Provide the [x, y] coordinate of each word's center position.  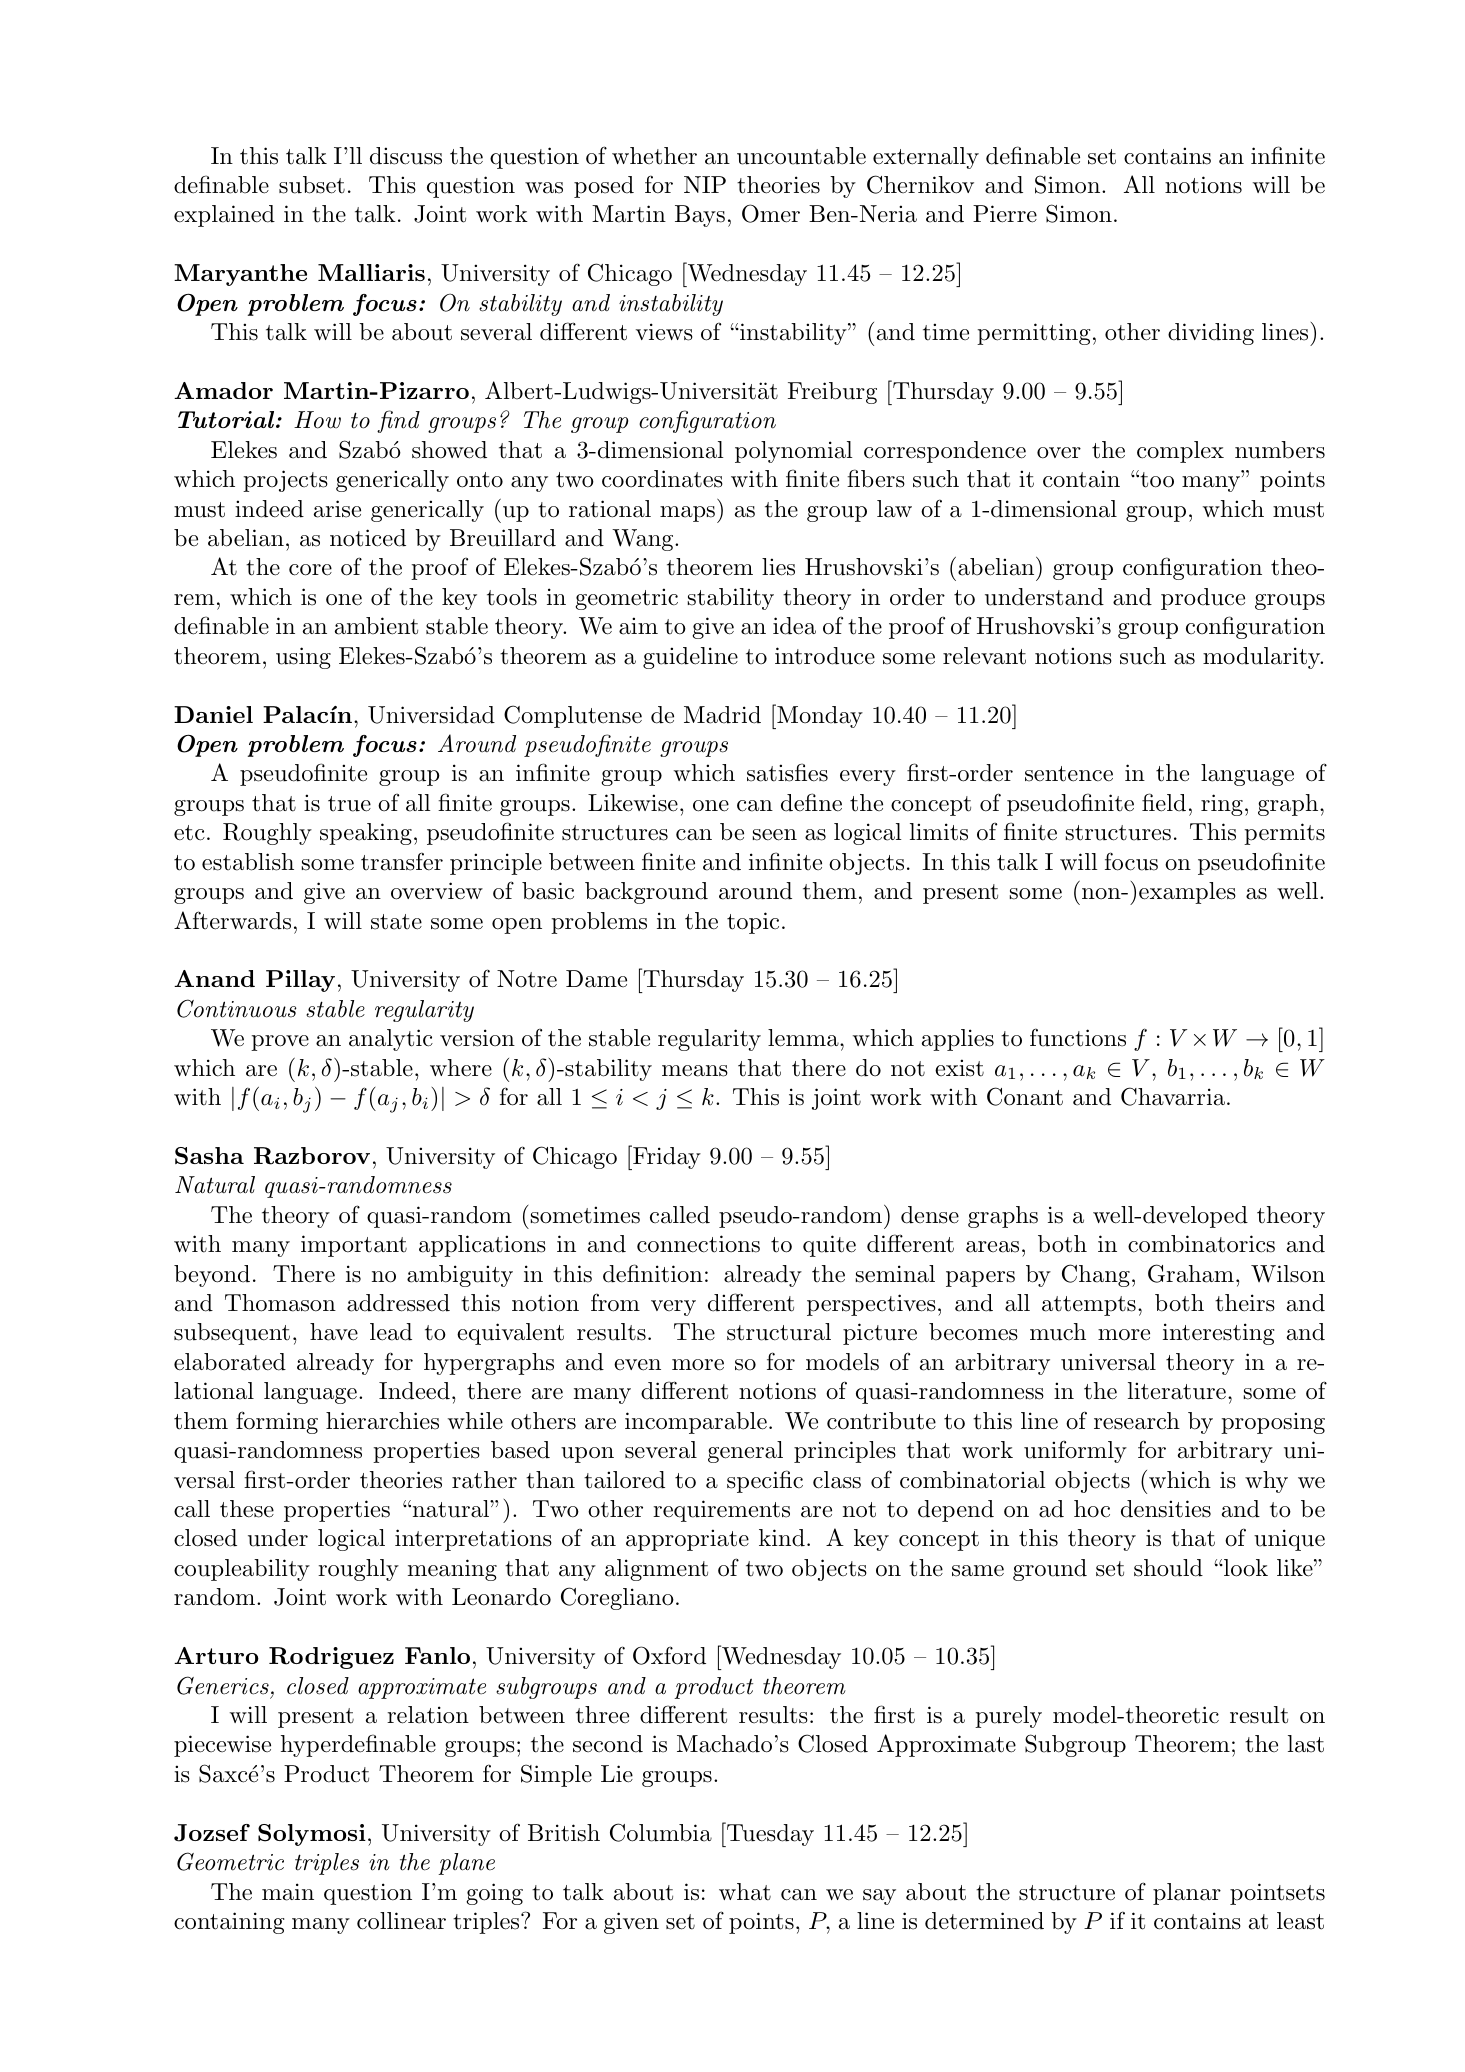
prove [280, 1043]
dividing [1211, 334]
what [745, 1892]
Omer [771, 213]
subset [312, 185]
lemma [803, 1038]
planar [1187, 1894]
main [288, 1892]
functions [1078, 1037]
